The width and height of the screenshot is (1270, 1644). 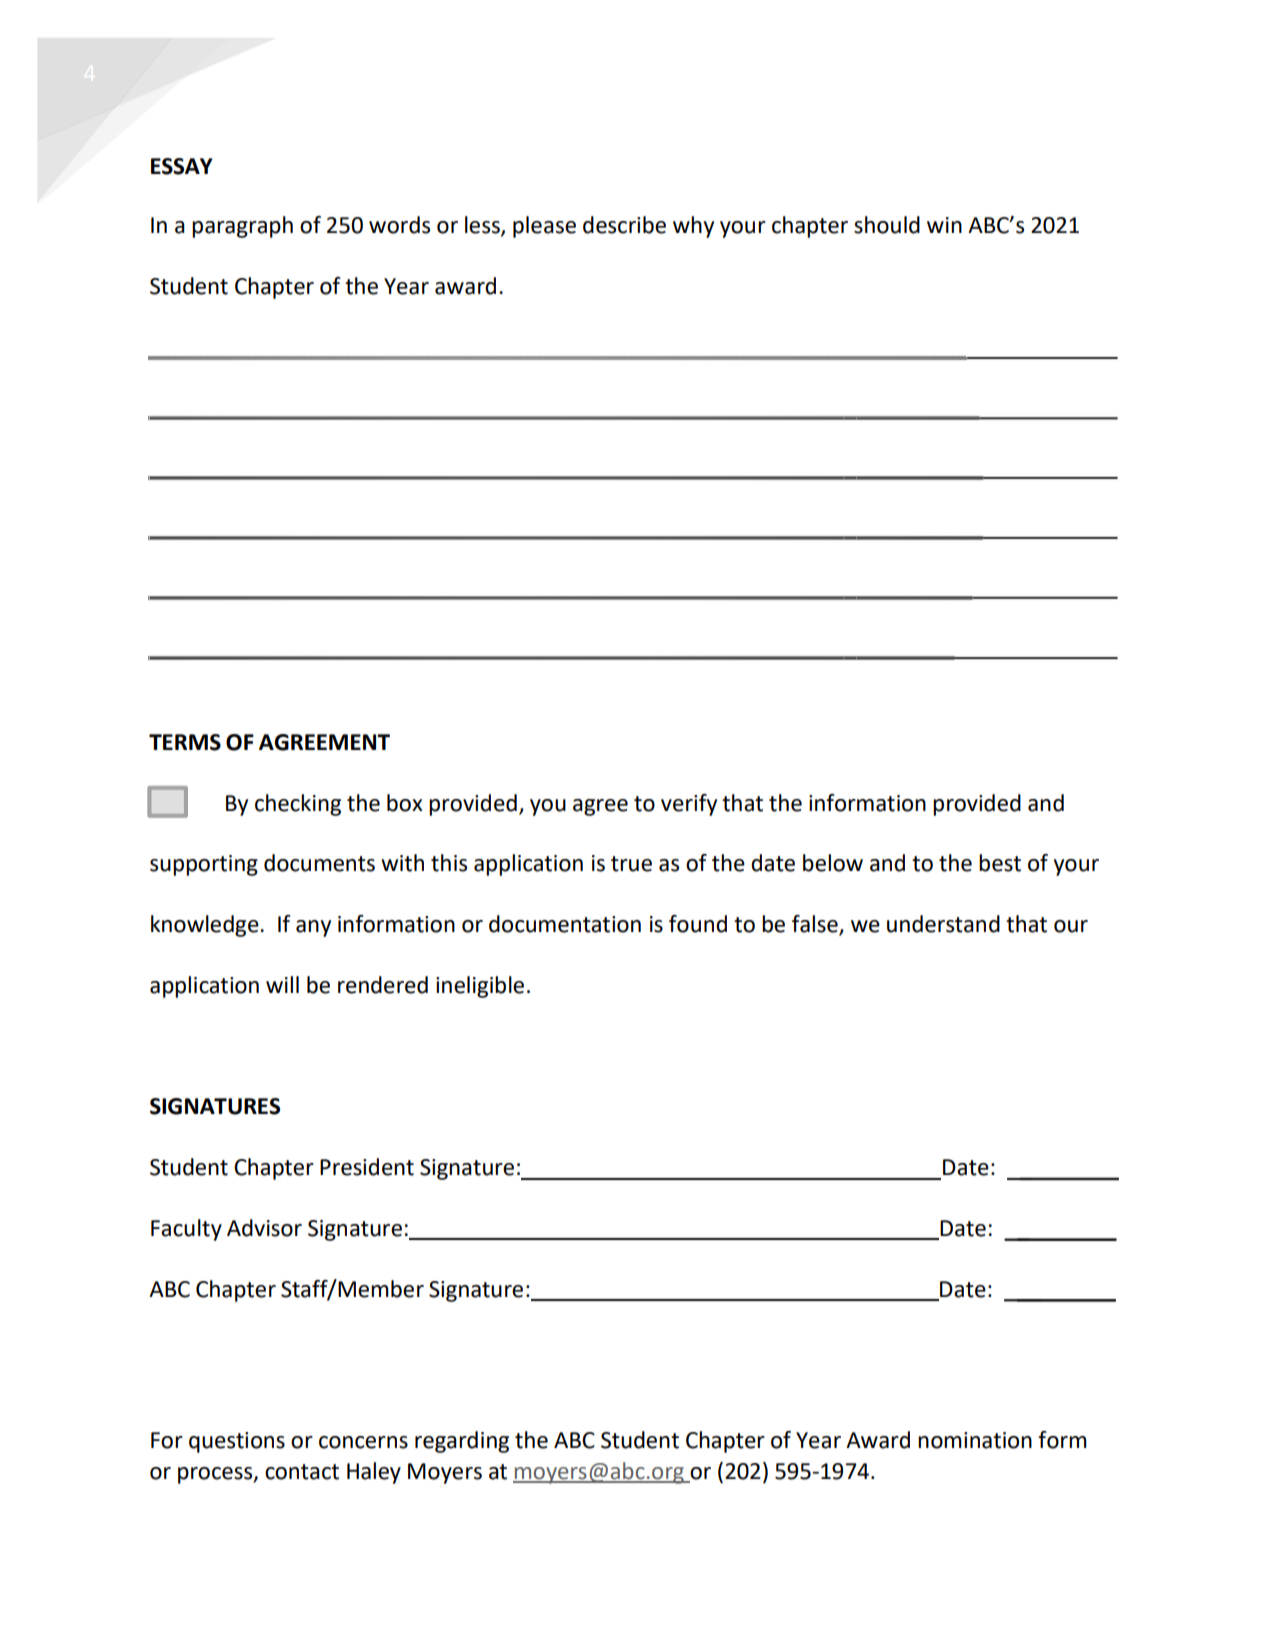 What do you see at coordinates (367, 1167) in the screenshot?
I see `President` at bounding box center [367, 1167].
